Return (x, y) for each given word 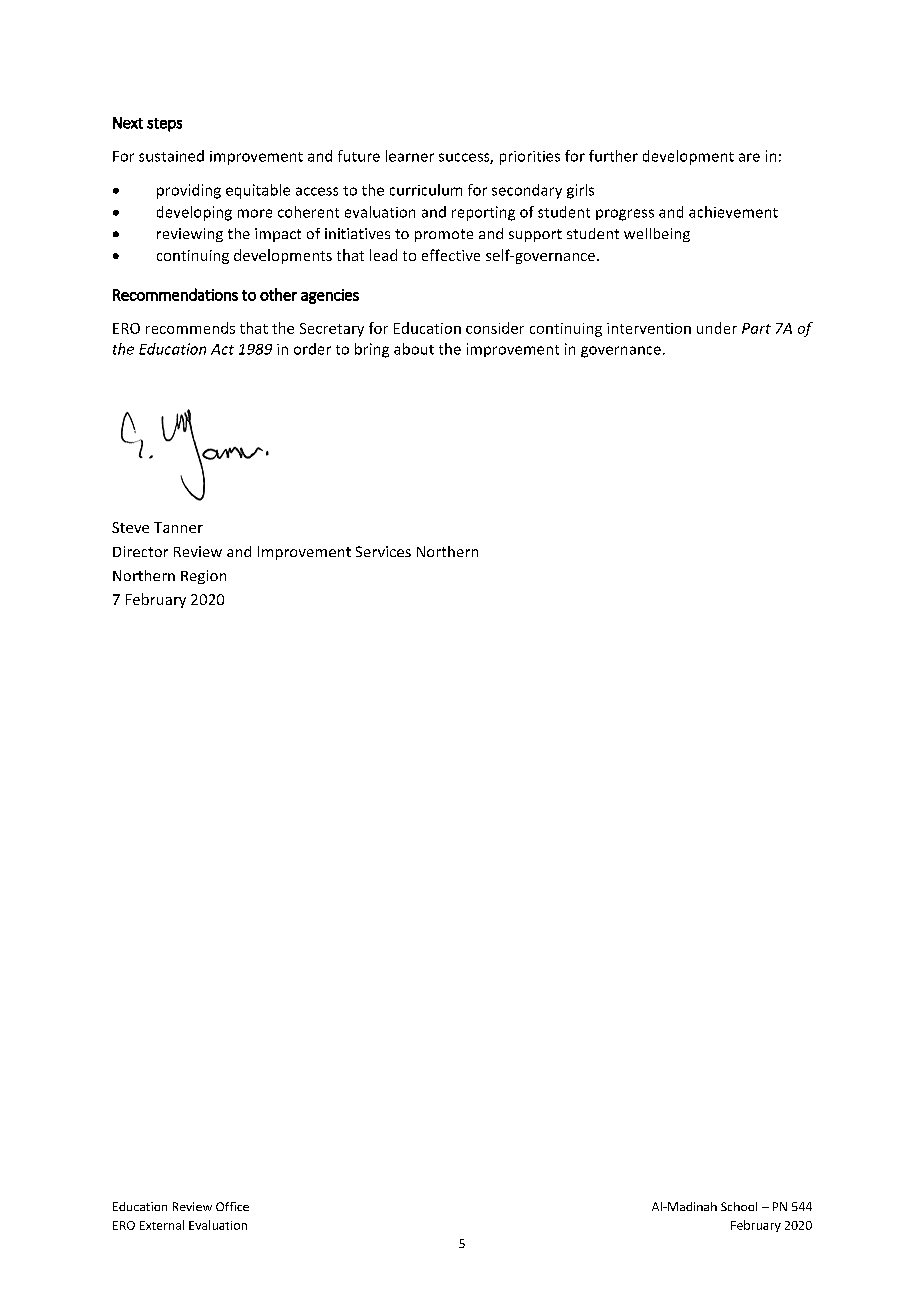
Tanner (178, 527)
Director (140, 551)
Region (203, 577)
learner (410, 156)
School (739, 1206)
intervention (649, 328)
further (613, 156)
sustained (171, 156)
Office (232, 1206)
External (162, 1225)
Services (383, 551)
